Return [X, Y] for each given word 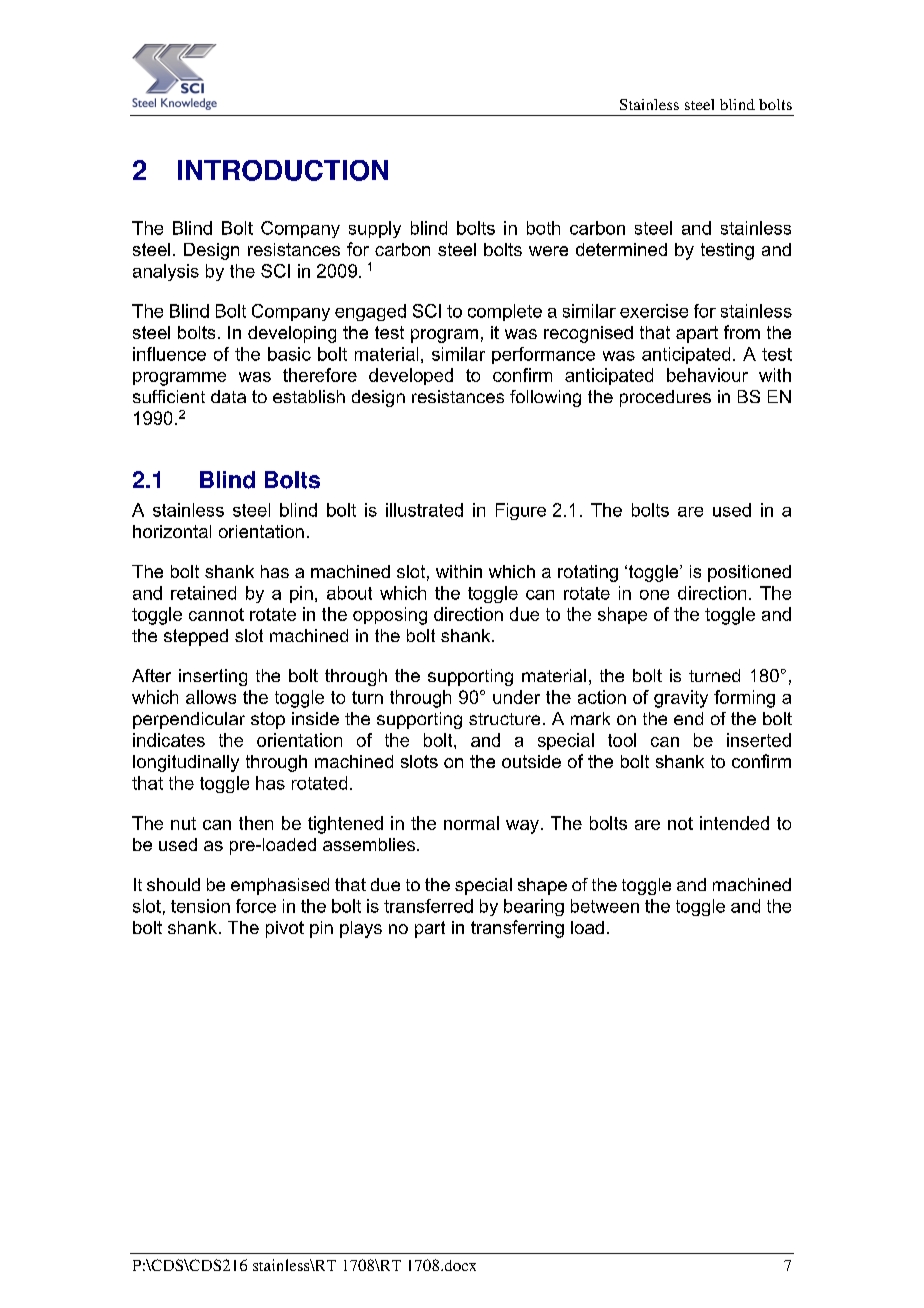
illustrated [424, 510]
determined [621, 249]
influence [169, 354]
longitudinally [186, 763]
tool [622, 740]
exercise [654, 311]
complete [505, 312]
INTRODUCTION [283, 170]
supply [375, 229]
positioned [749, 573]
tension [200, 906]
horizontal [172, 531]
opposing [390, 616]
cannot [216, 614]
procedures [665, 398]
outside [531, 761]
